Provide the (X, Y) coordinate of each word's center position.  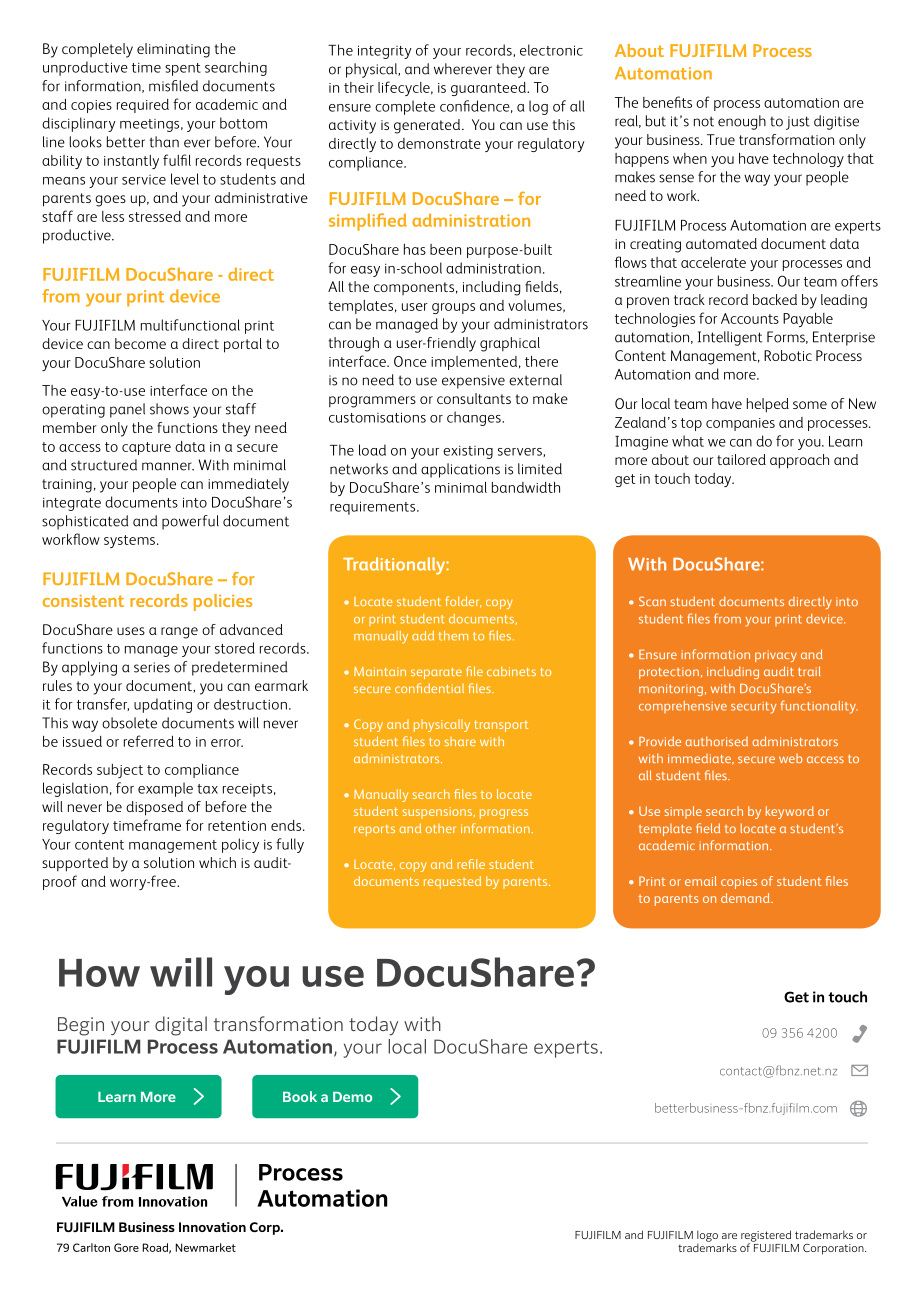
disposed (154, 808)
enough (742, 122)
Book (300, 1096)
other (441, 828)
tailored (741, 459)
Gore (126, 1247)
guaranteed (489, 89)
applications (460, 470)
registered (766, 1237)
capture (146, 448)
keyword (790, 812)
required (143, 106)
